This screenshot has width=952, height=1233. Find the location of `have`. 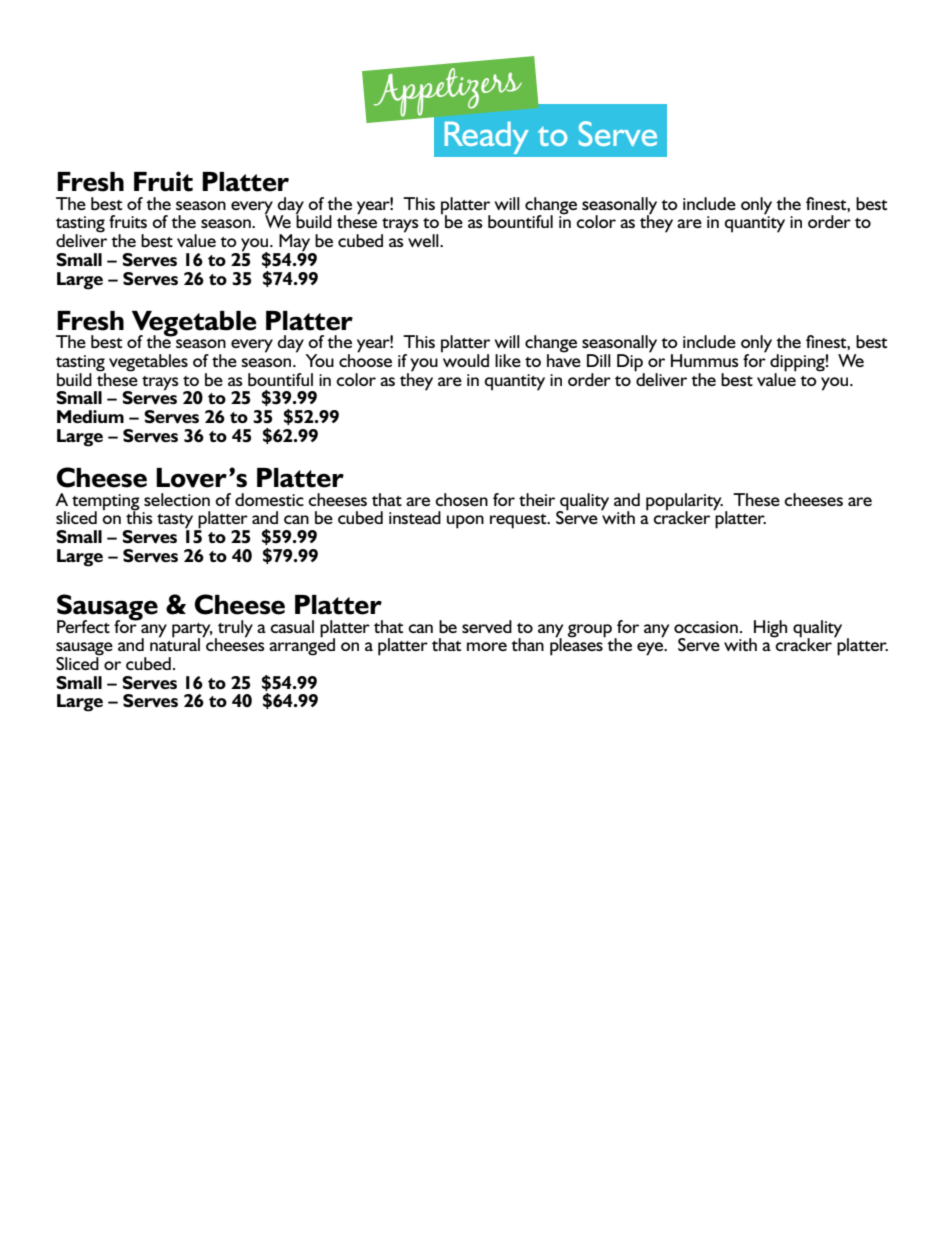

have is located at coordinates (564, 359).
